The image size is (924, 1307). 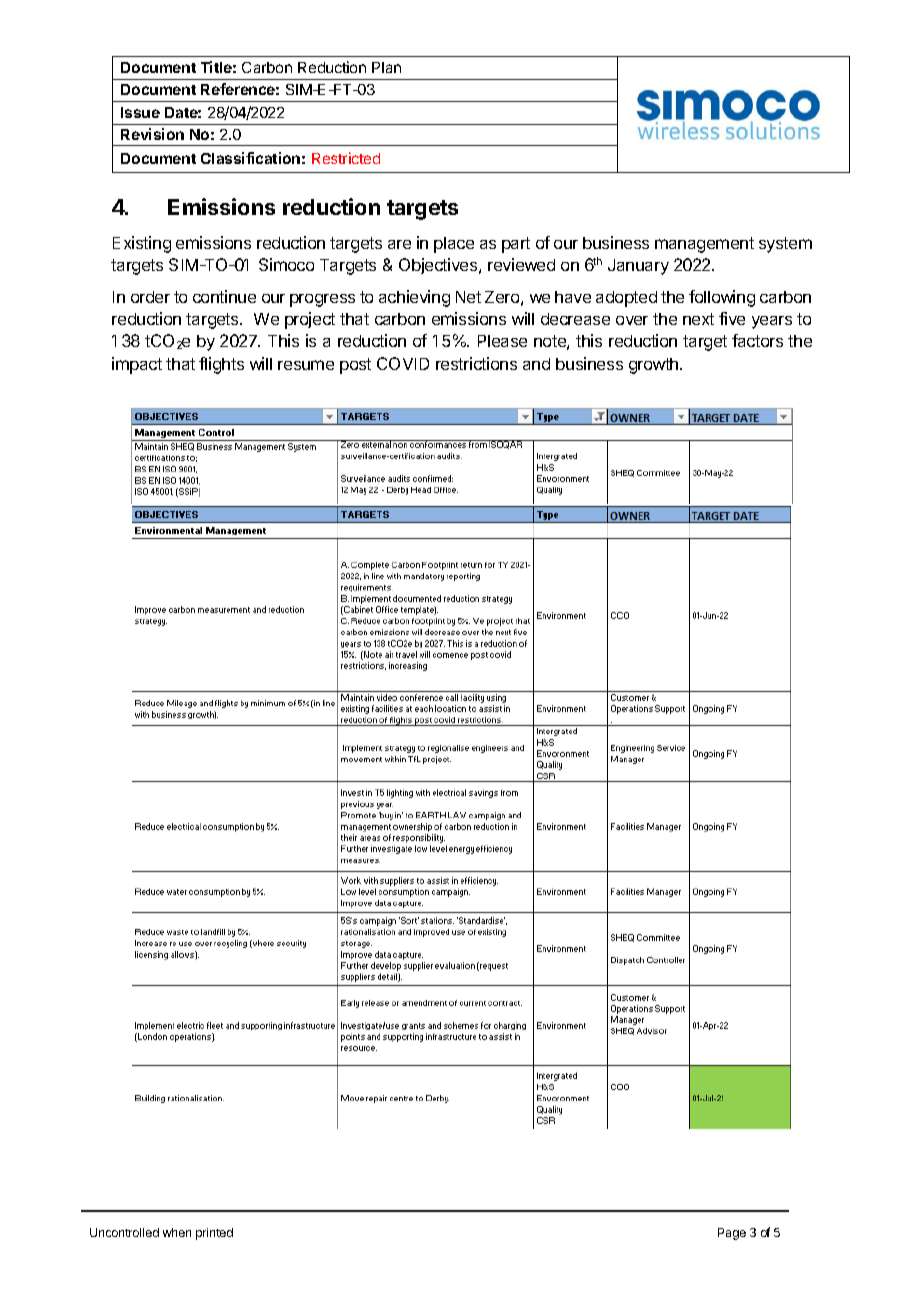 What do you see at coordinates (221, 365) in the image?
I see `flights` at bounding box center [221, 365].
